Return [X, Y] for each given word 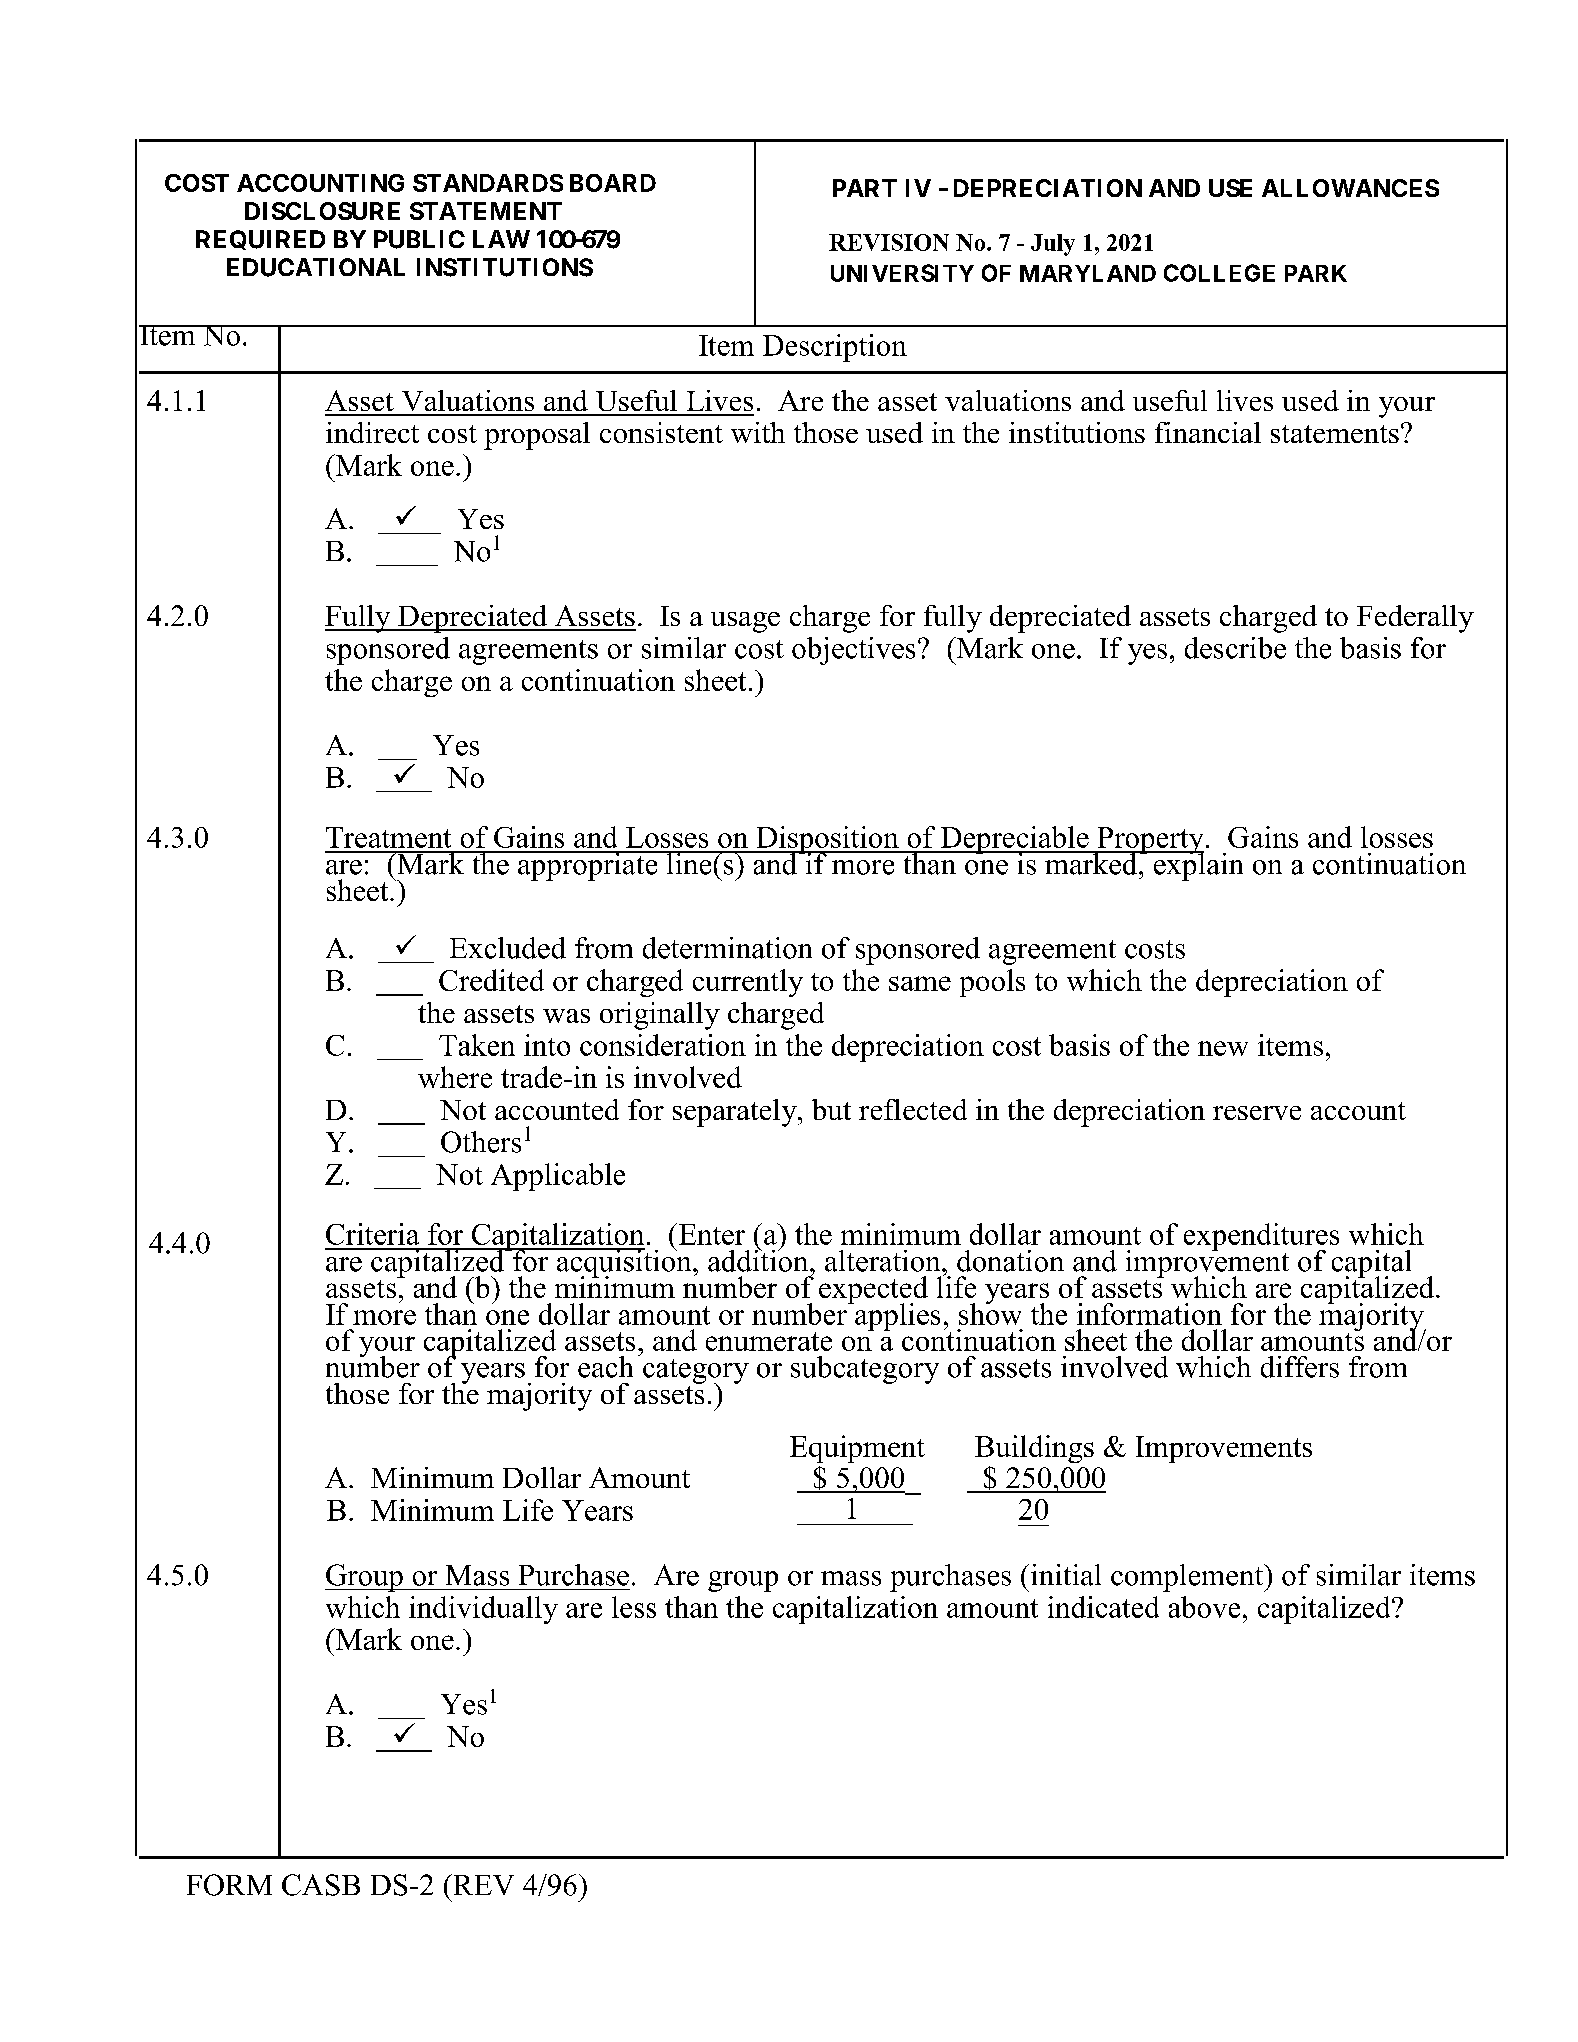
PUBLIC [419, 239]
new [1223, 1048]
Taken [477, 1045]
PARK [1316, 273]
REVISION [889, 242]
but [831, 1109]
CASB [321, 1885]
